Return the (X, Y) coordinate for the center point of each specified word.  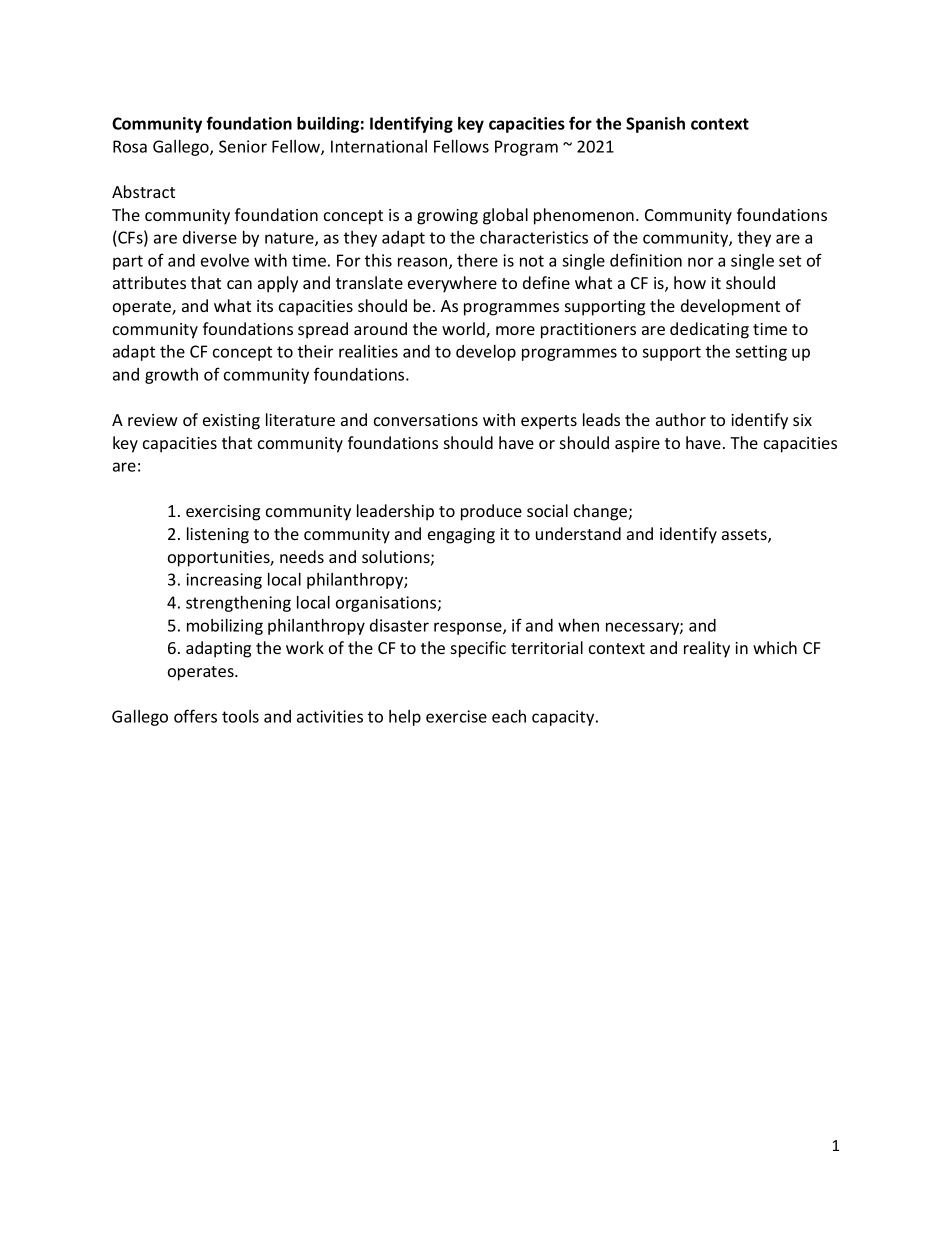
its (265, 306)
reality (707, 649)
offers (195, 716)
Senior (243, 146)
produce (491, 512)
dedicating (709, 330)
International (379, 146)
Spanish (655, 125)
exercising (223, 513)
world (464, 330)
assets (745, 536)
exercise (456, 716)
